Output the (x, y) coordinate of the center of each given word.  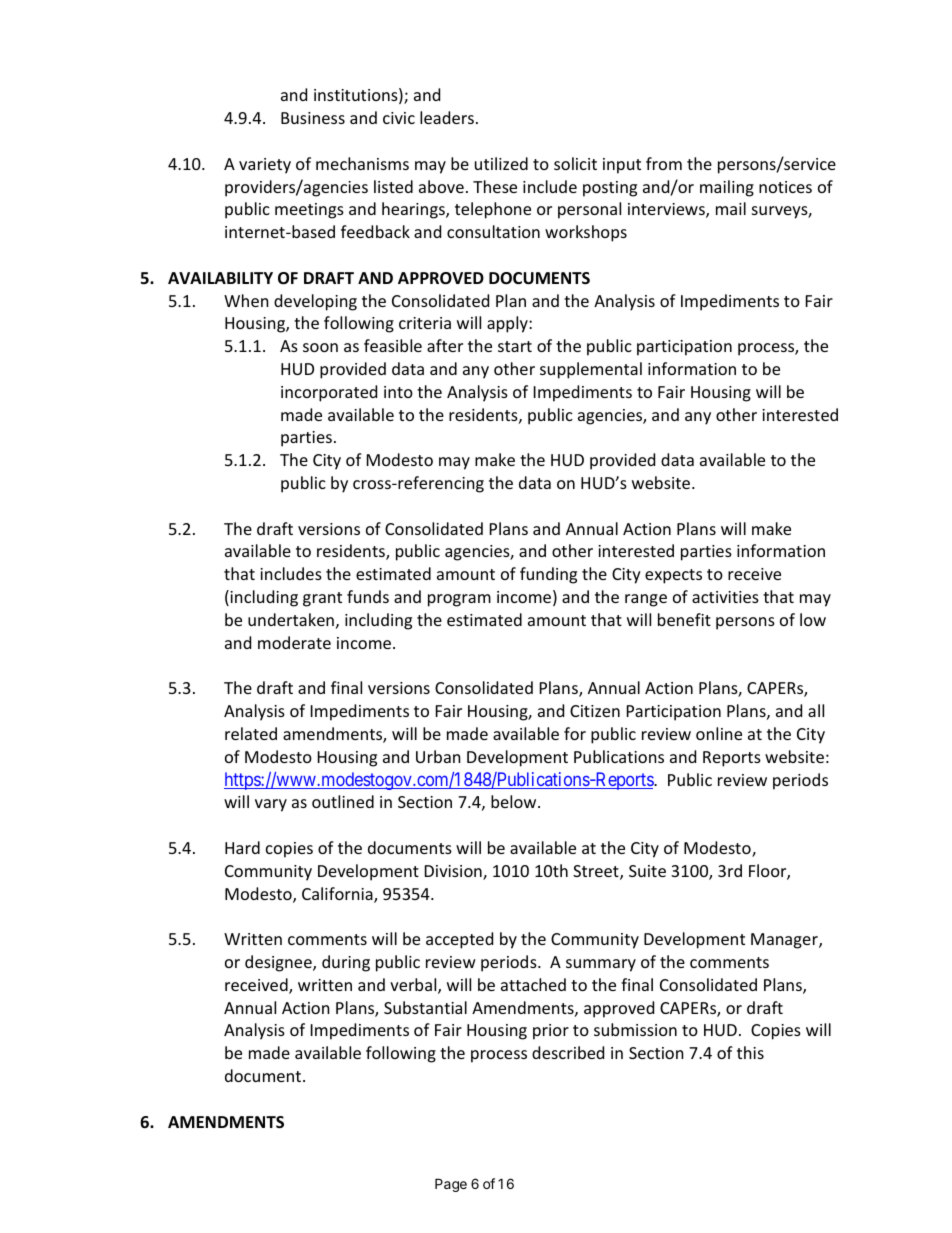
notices (785, 187)
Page (451, 1185)
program (459, 600)
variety (265, 166)
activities (725, 597)
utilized (501, 163)
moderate (294, 642)
